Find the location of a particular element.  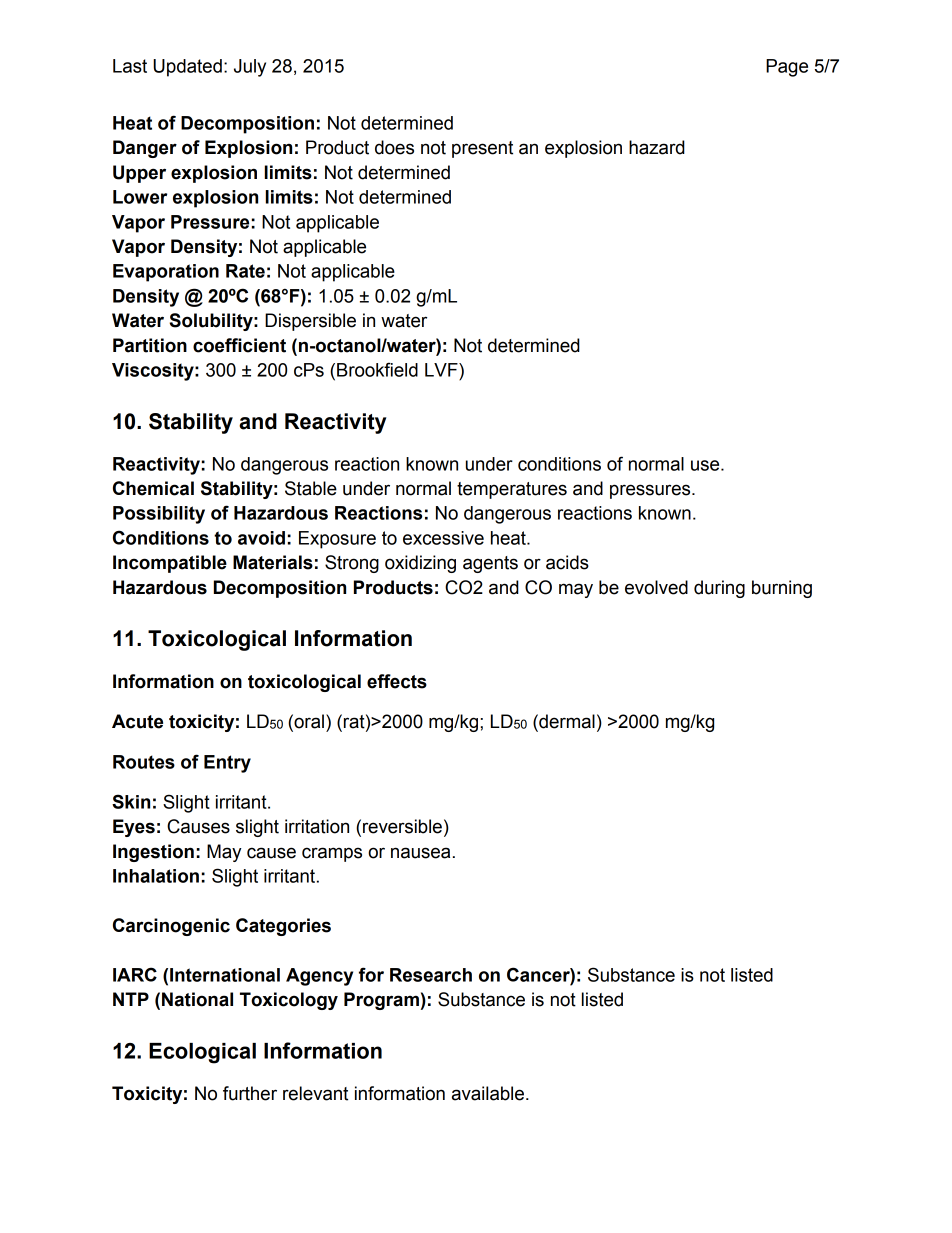

during is located at coordinates (719, 589).
